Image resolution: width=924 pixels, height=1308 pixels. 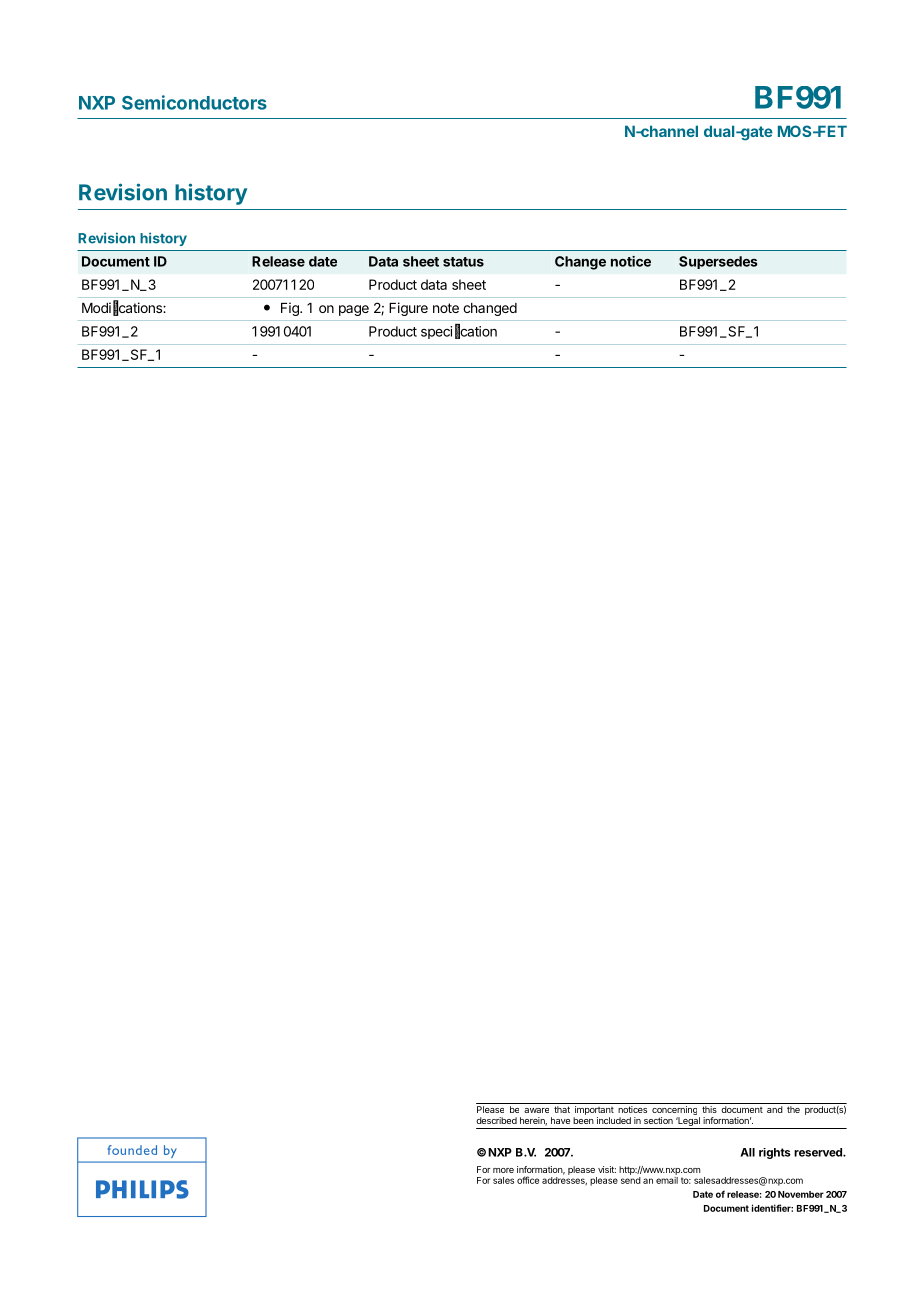 I want to click on and, so click(x=775, y=1109).
